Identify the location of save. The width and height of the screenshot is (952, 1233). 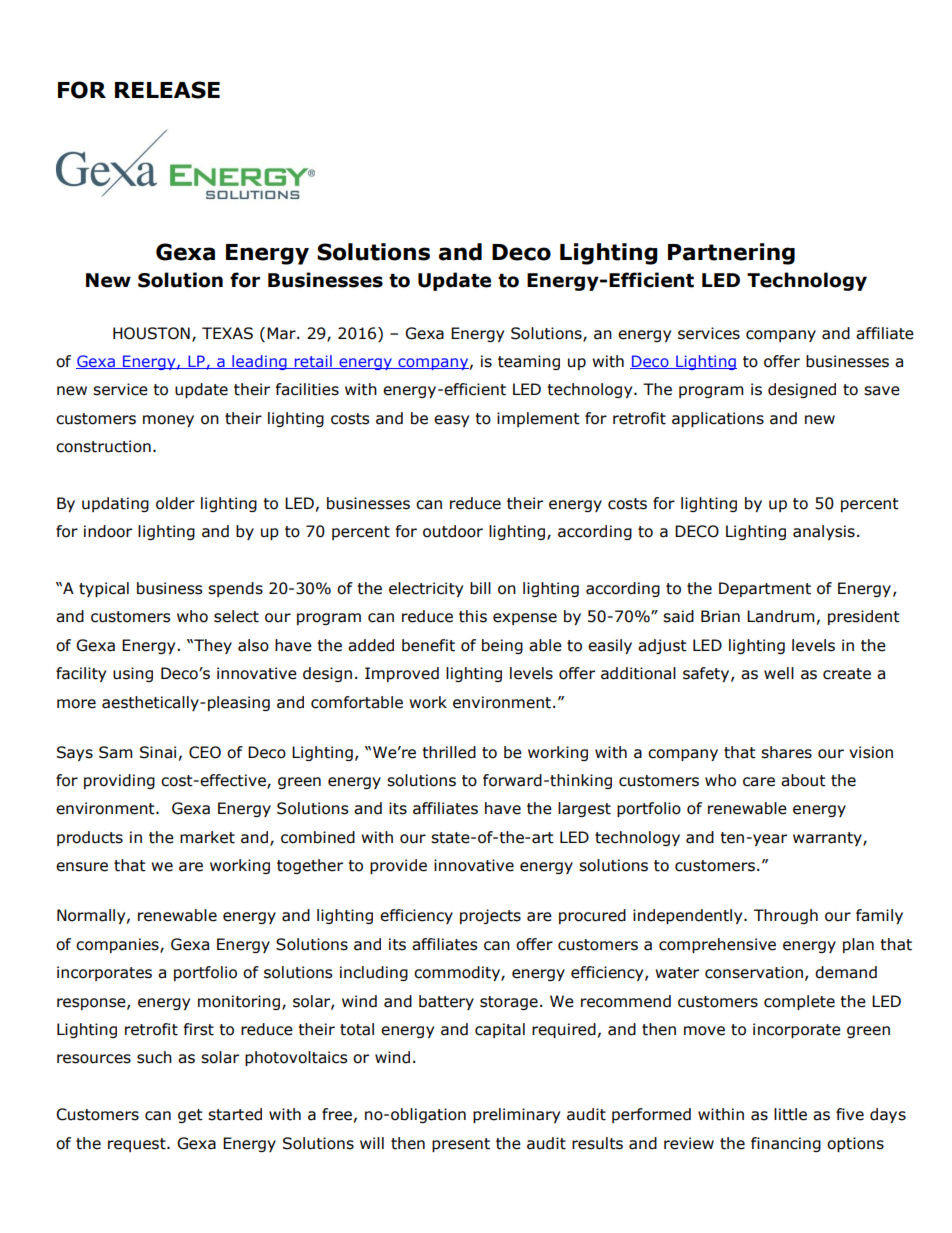
(882, 391).
